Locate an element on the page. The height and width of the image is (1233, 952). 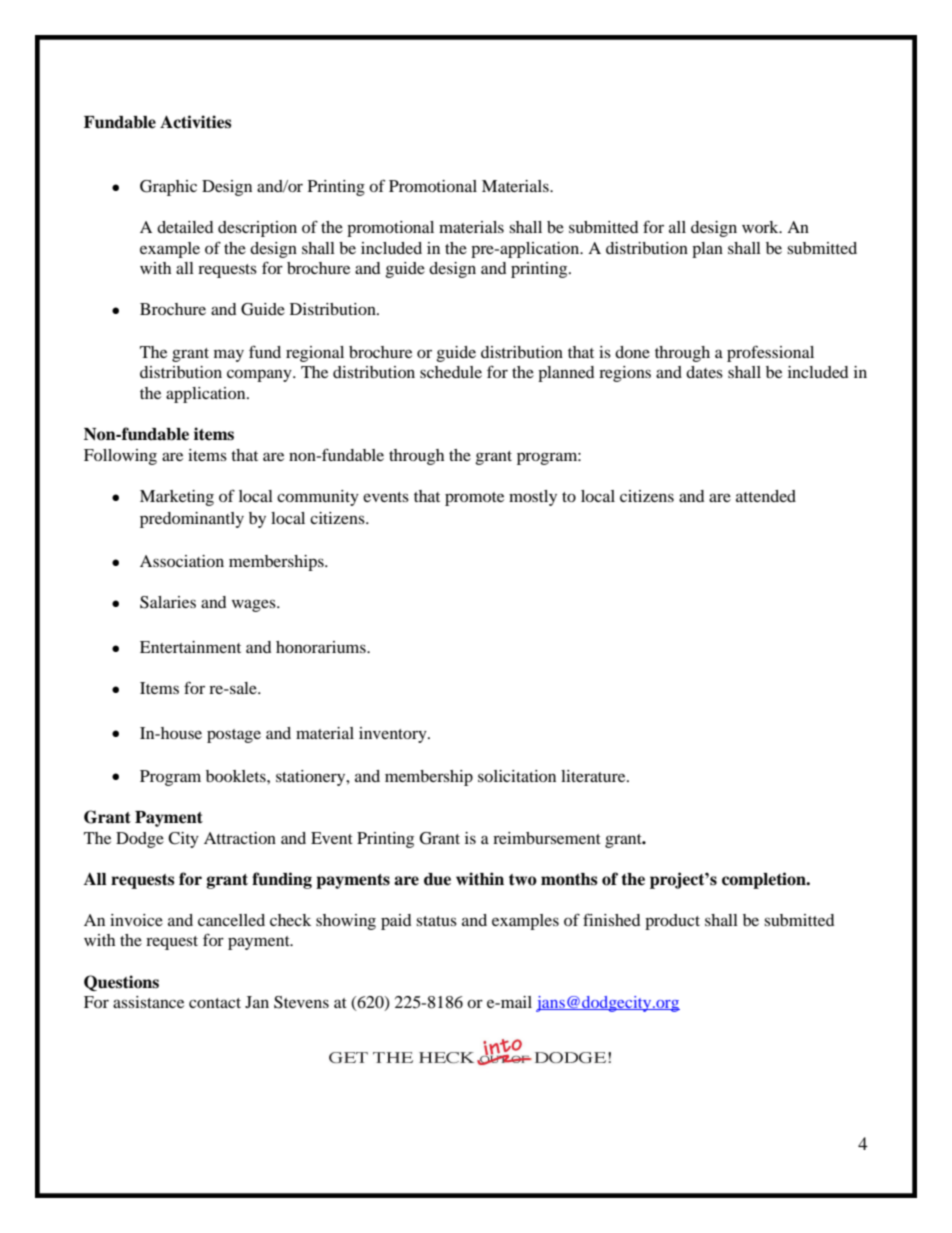
literature is located at coordinates (594, 776).
